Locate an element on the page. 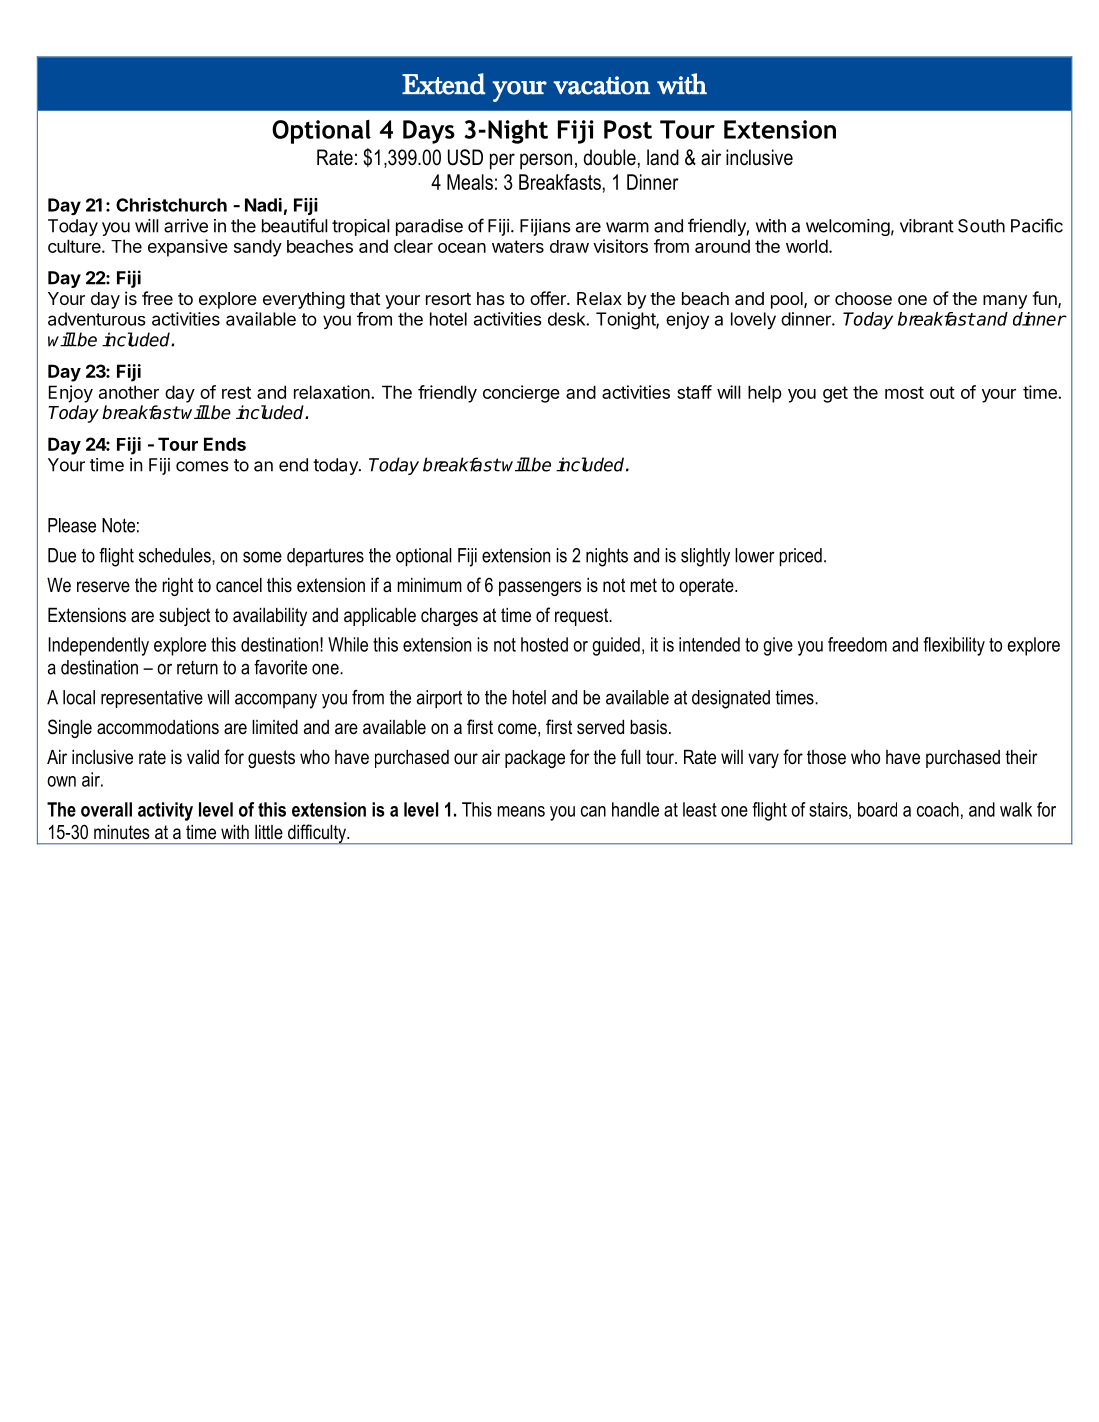 This document has height=1422, width=1099. vacation is located at coordinates (601, 85).
